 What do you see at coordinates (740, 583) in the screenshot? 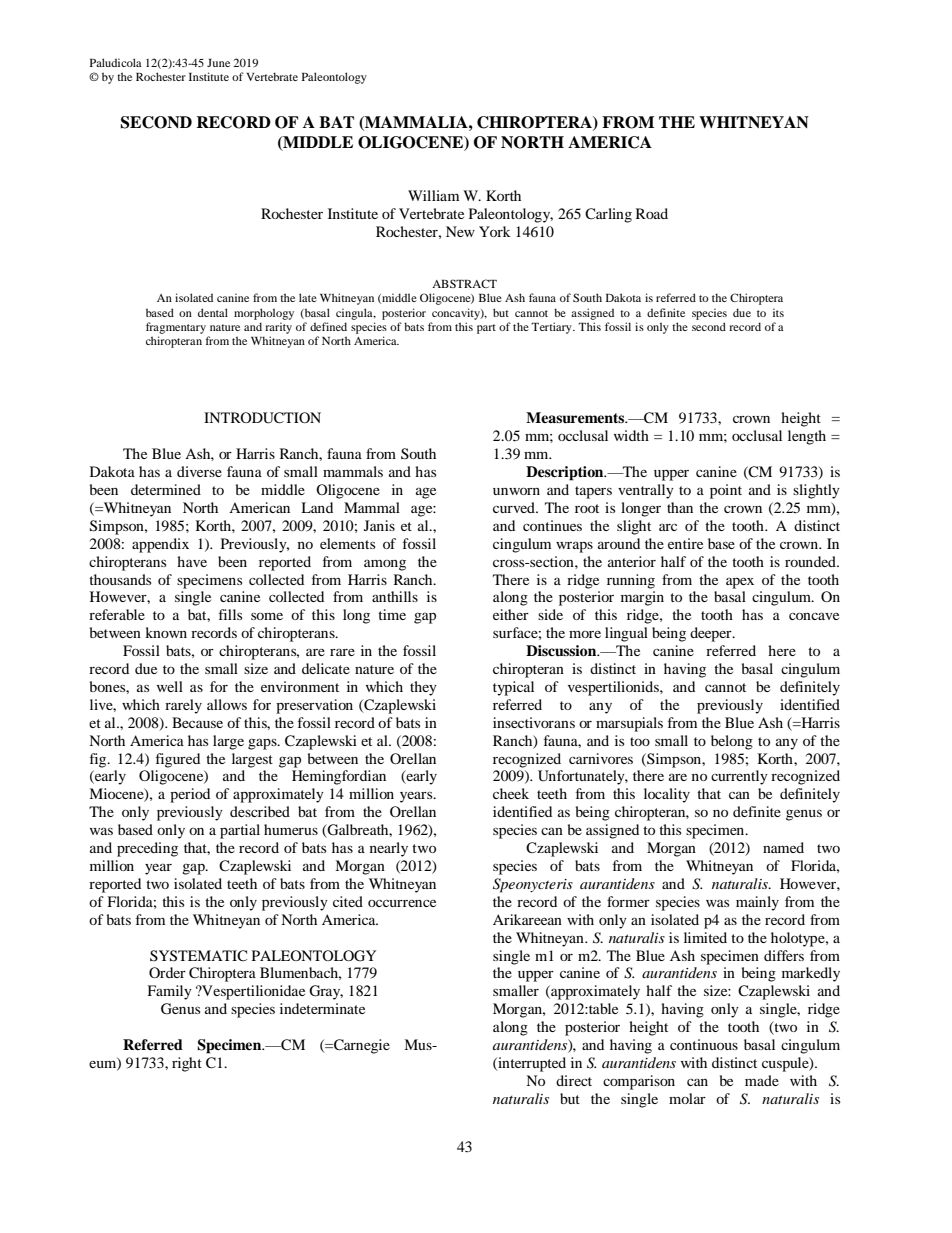
I see `apex` at bounding box center [740, 583].
